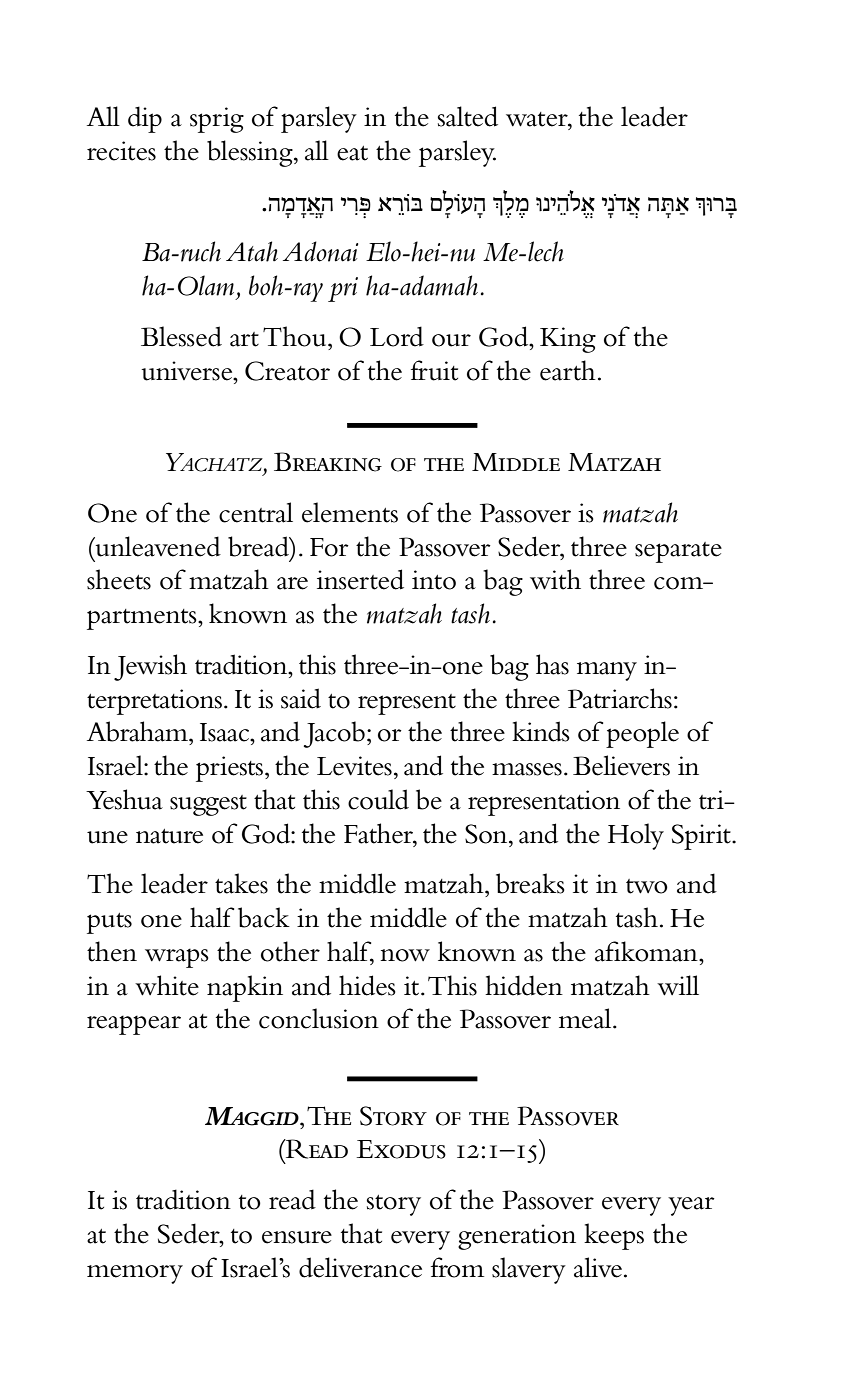 The image size is (868, 1389). What do you see at coordinates (135, 1274) in the screenshot?
I see `memory` at bounding box center [135, 1274].
